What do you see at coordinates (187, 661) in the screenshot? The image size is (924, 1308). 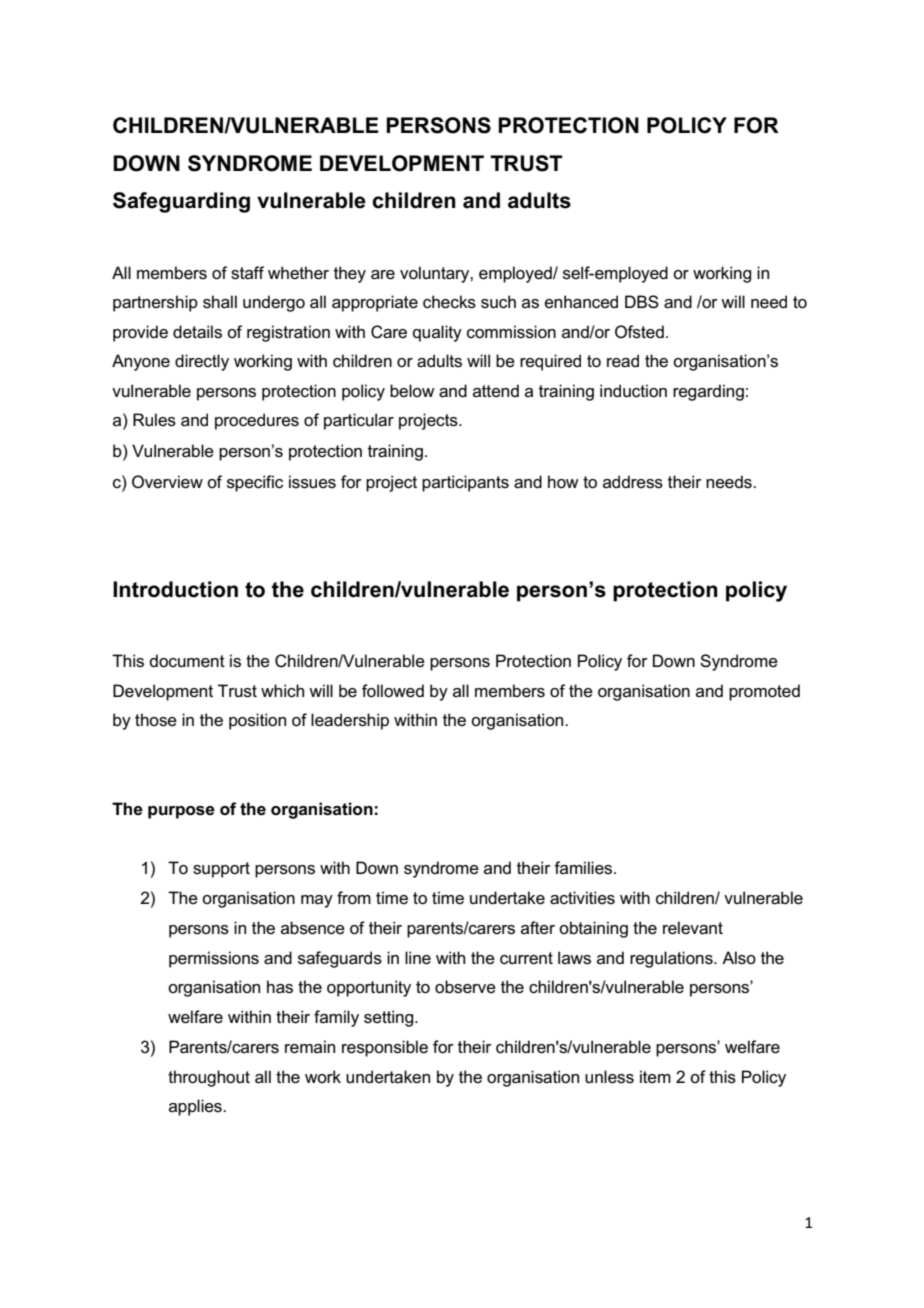 I see `document` at bounding box center [187, 661].
